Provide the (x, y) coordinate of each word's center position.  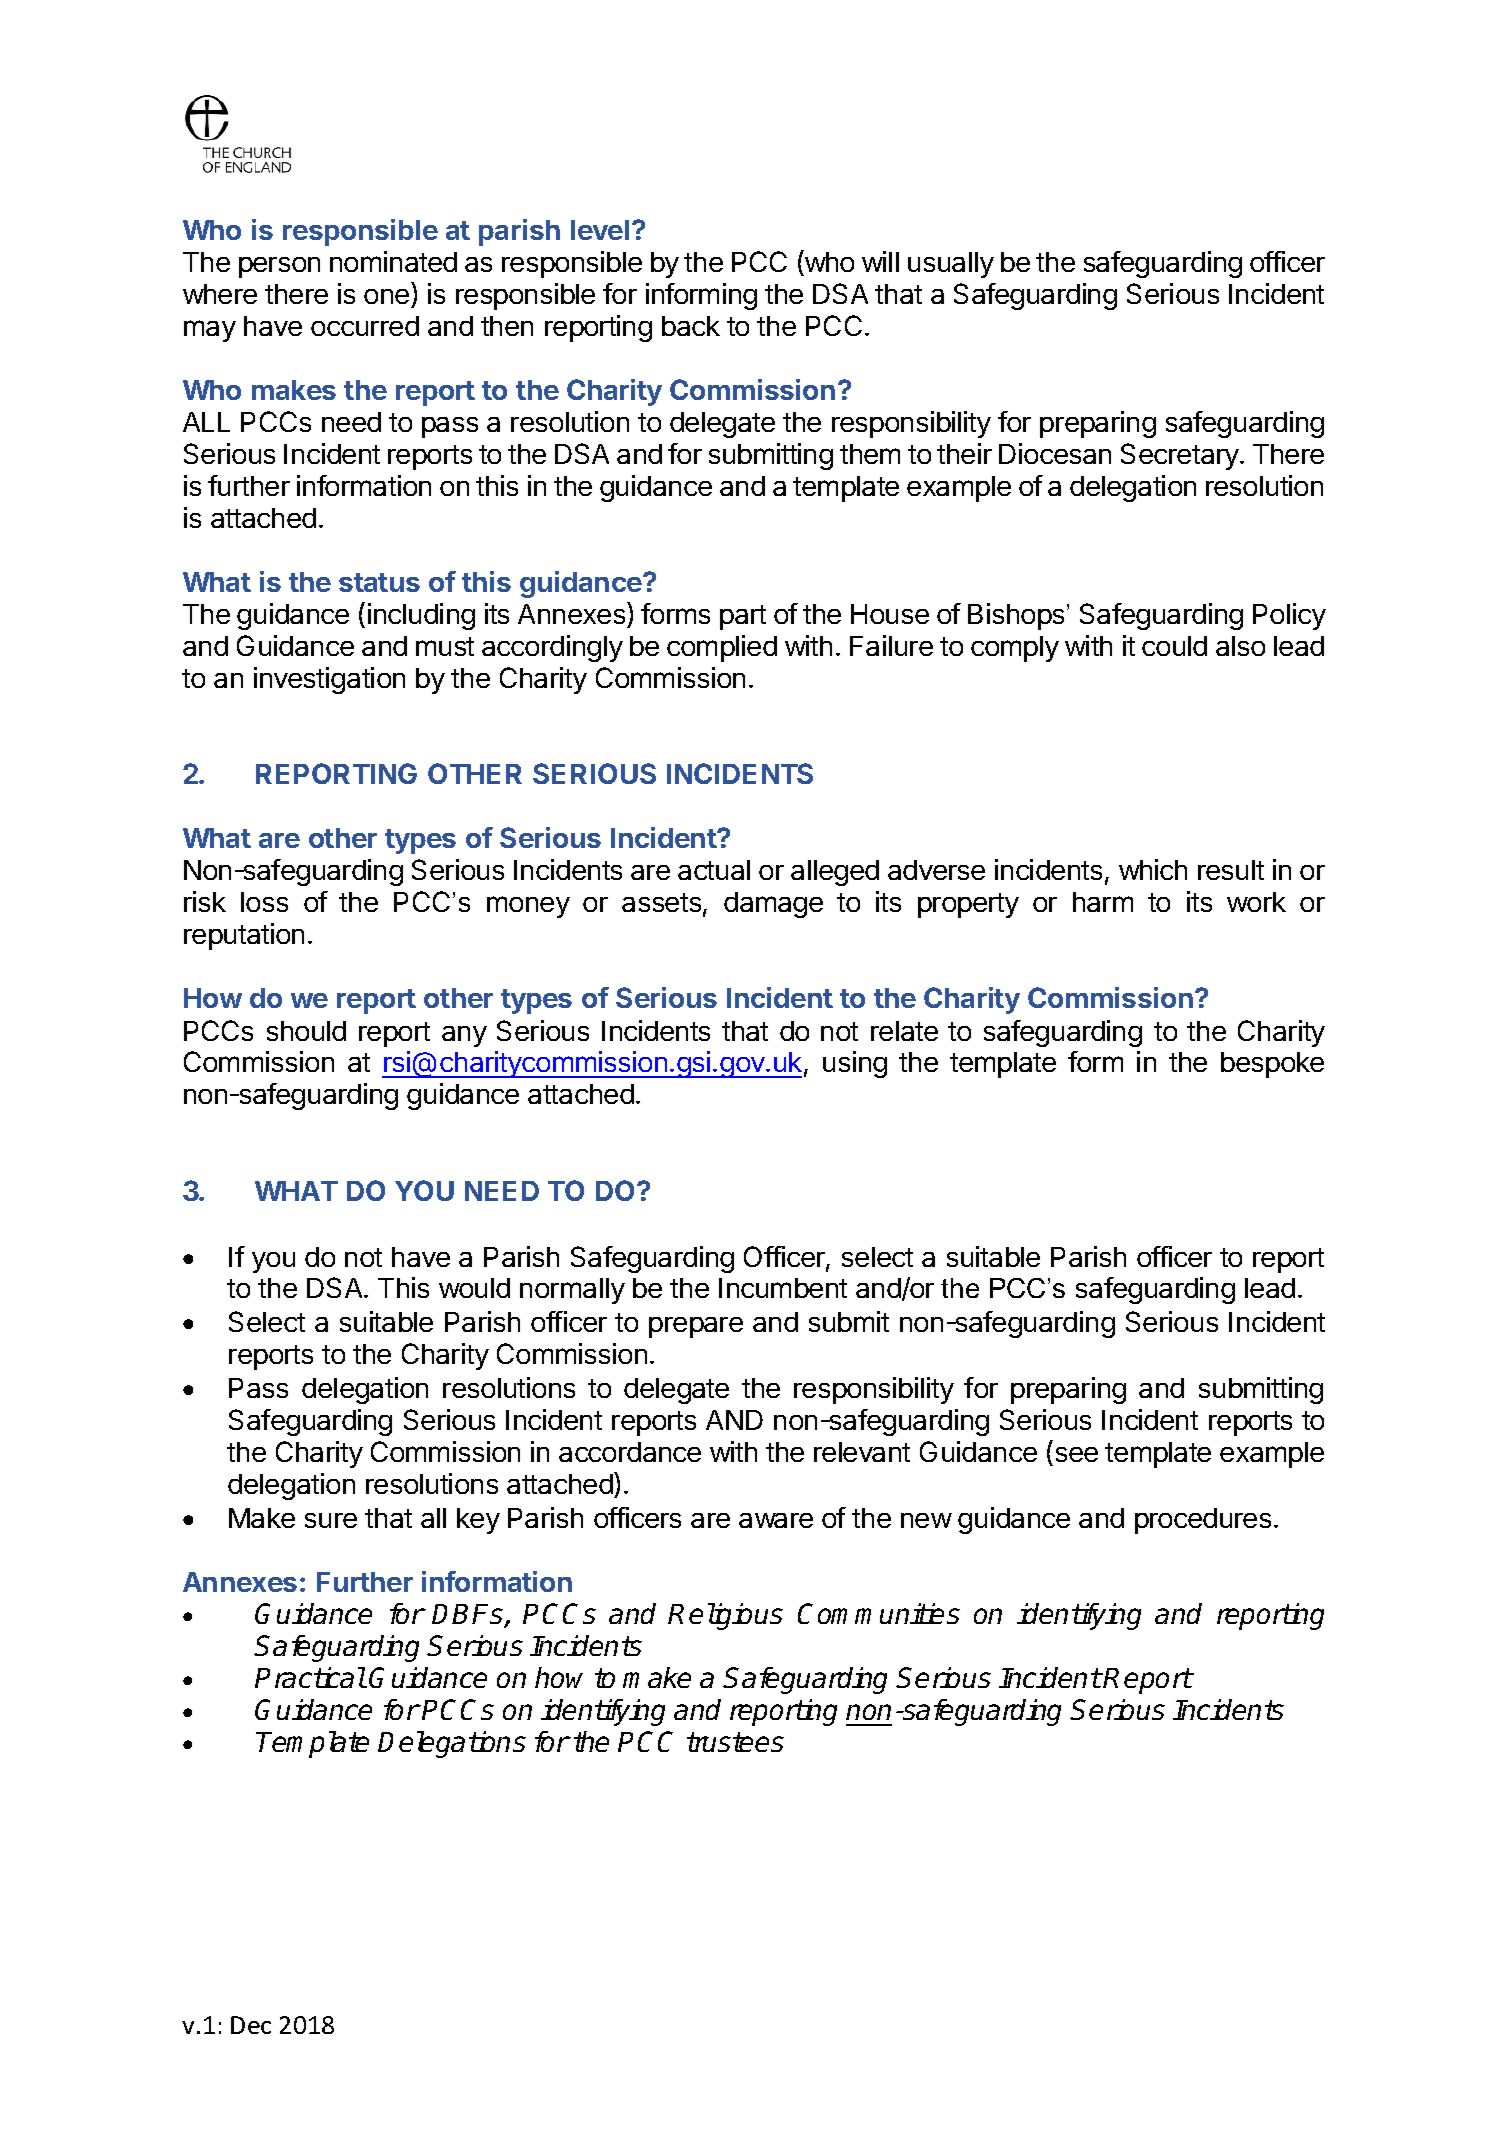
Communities (879, 1613)
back (691, 326)
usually (951, 265)
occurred (365, 326)
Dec (251, 2025)
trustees (735, 1742)
